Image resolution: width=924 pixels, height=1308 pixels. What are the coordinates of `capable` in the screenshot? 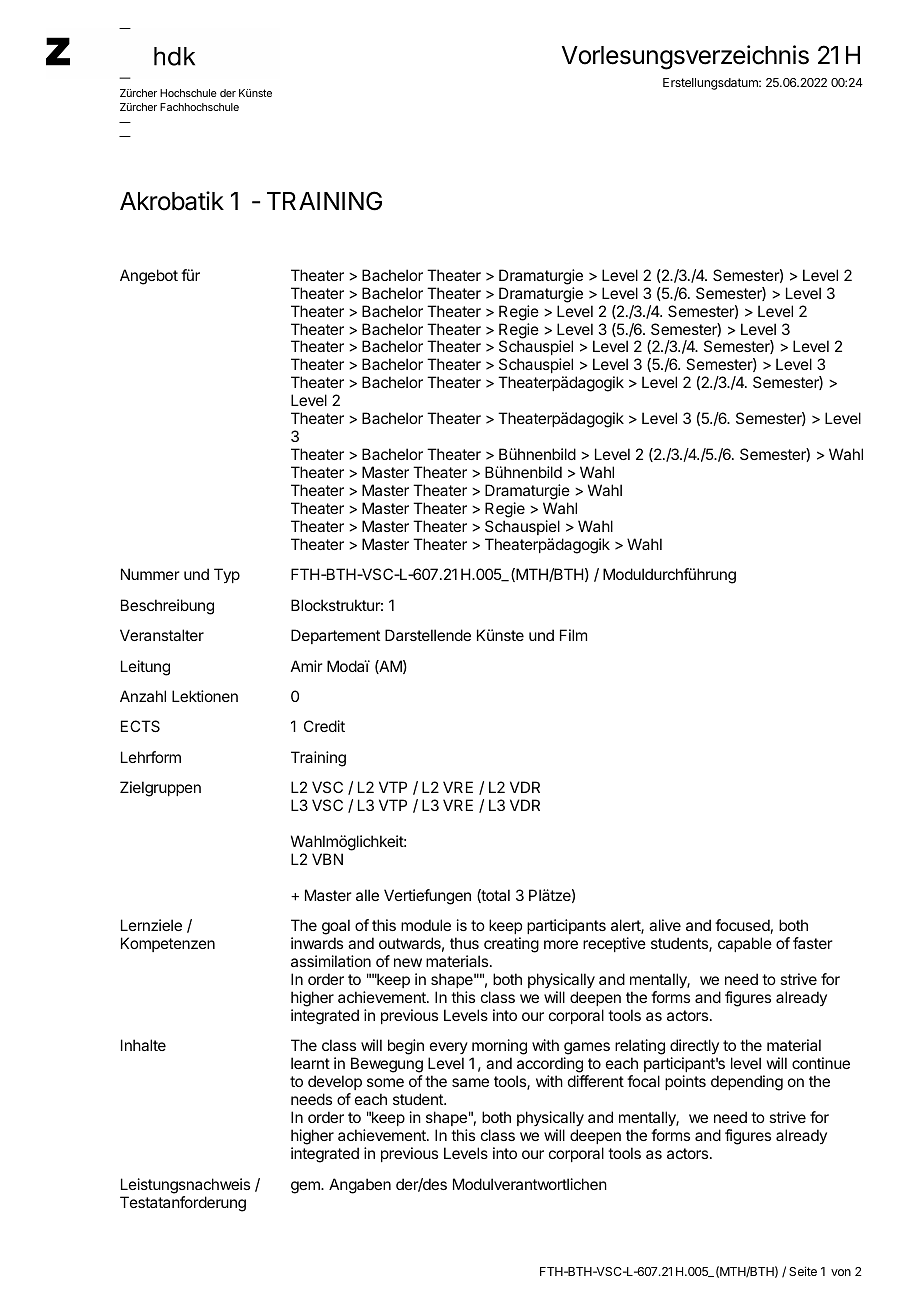 It's located at (745, 944).
